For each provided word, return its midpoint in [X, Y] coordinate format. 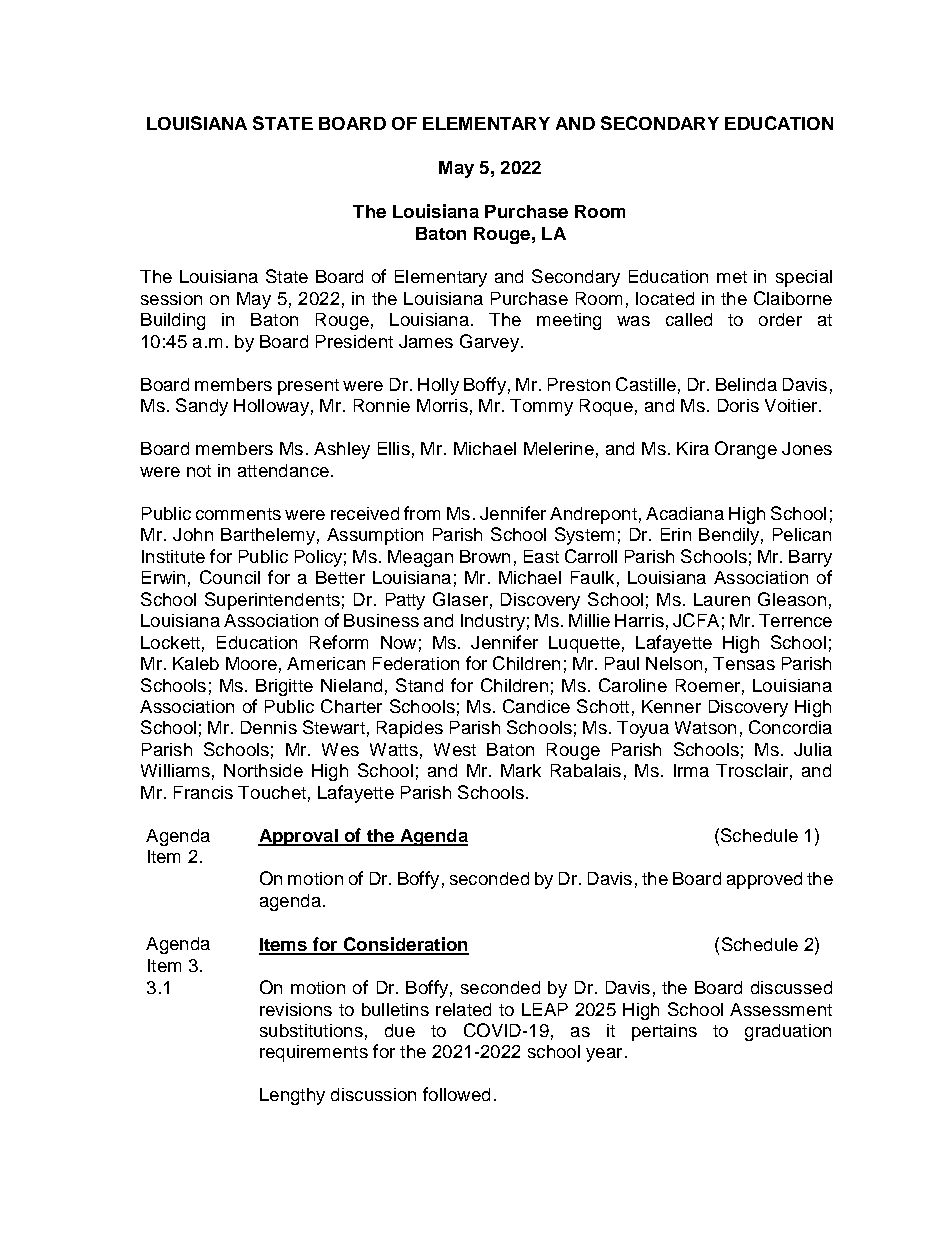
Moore [251, 663]
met [732, 277]
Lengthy [292, 1096]
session [171, 298]
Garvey [489, 343]
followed [456, 1094]
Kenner [671, 706]
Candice [536, 706]
